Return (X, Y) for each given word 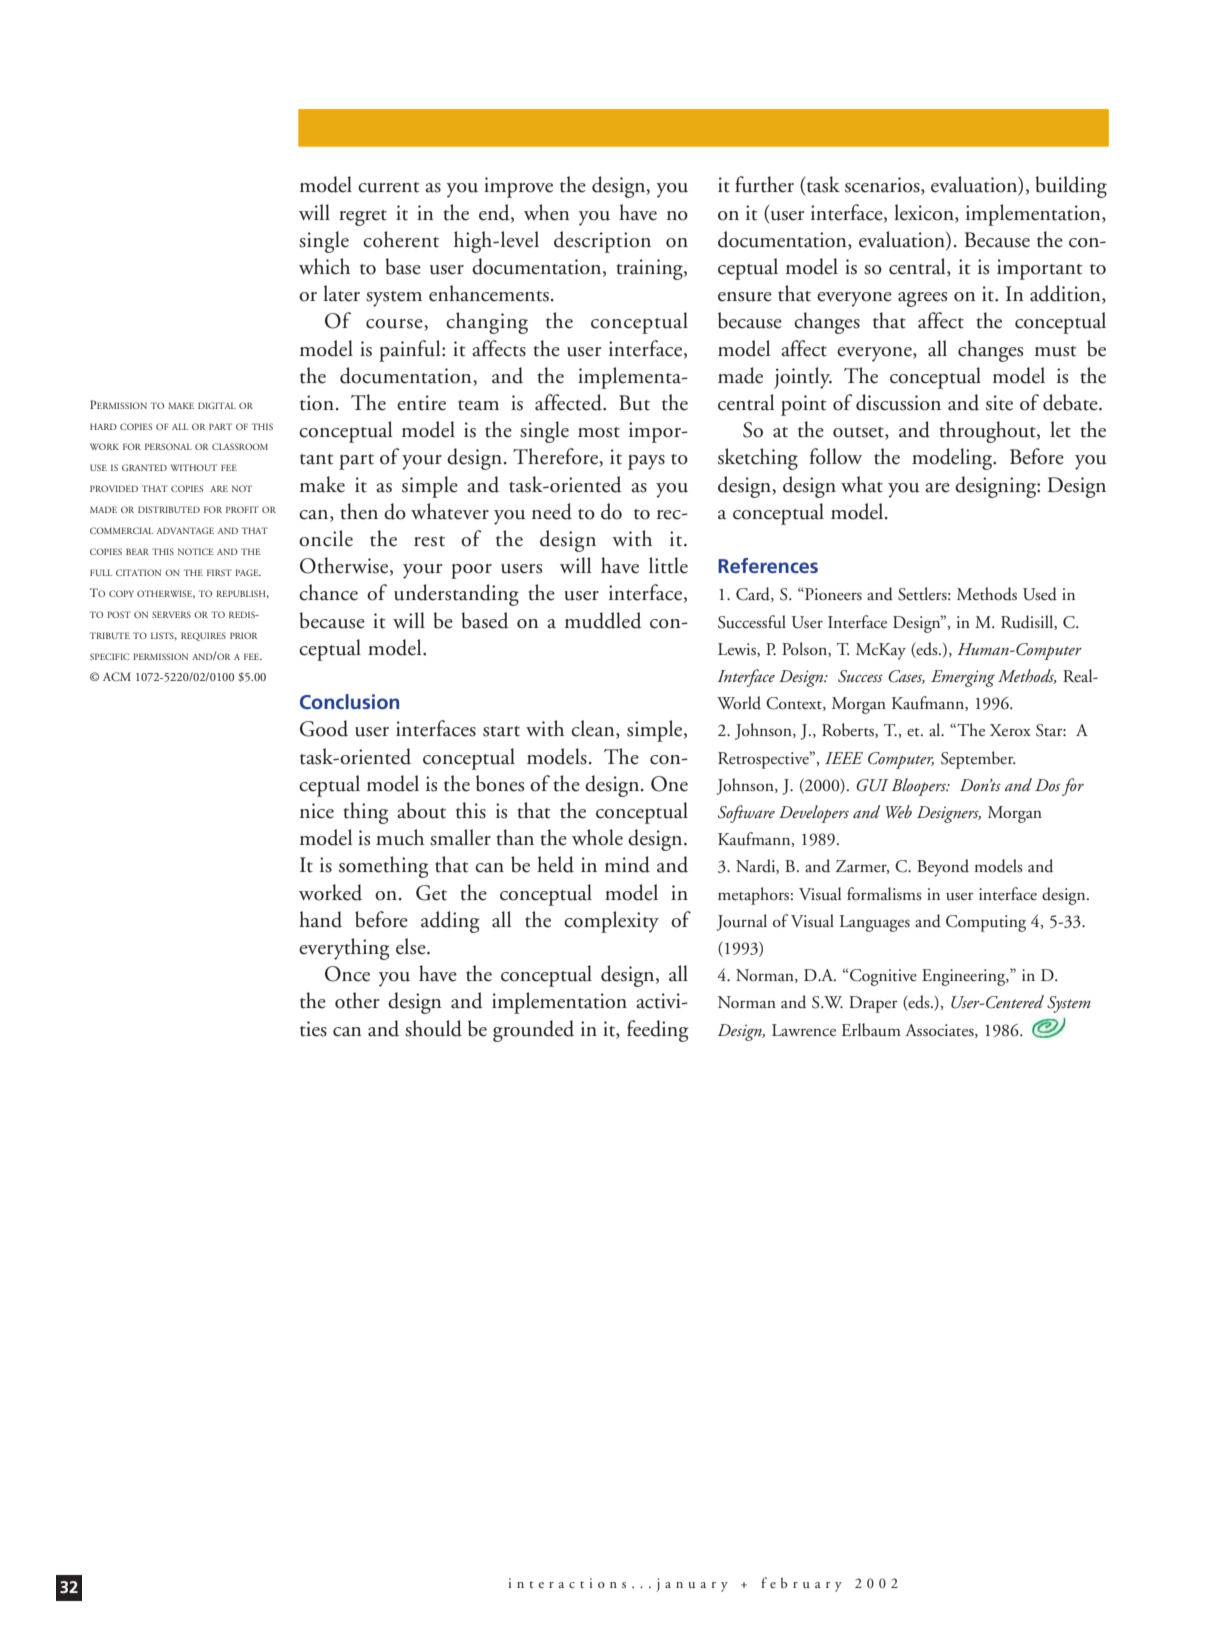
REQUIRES (203, 636)
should (433, 1028)
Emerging (963, 678)
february (801, 1584)
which (324, 266)
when (547, 212)
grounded (533, 1031)
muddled (603, 620)
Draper (873, 1004)
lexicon (925, 212)
